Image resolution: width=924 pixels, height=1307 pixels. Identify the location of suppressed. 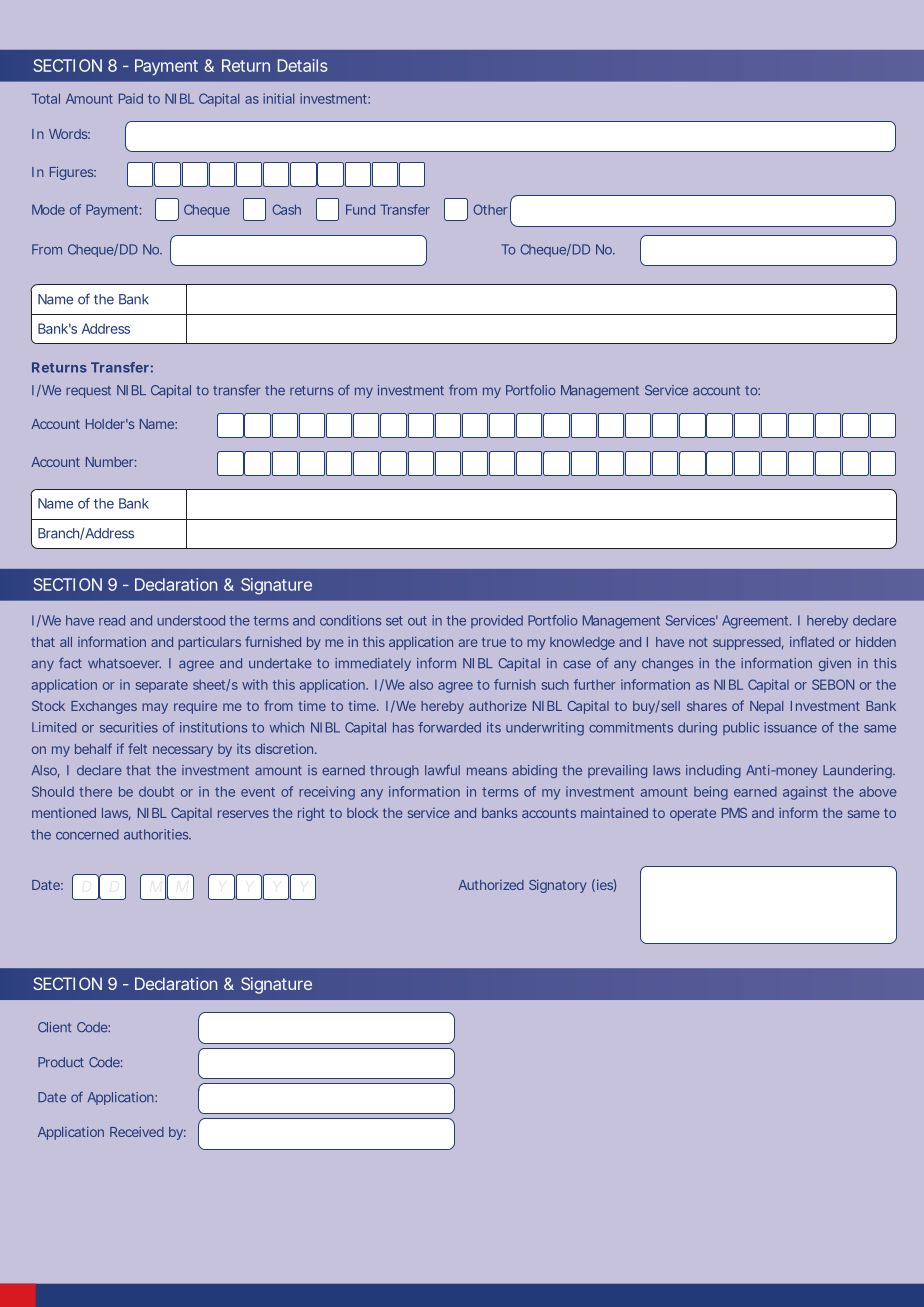
(748, 643).
